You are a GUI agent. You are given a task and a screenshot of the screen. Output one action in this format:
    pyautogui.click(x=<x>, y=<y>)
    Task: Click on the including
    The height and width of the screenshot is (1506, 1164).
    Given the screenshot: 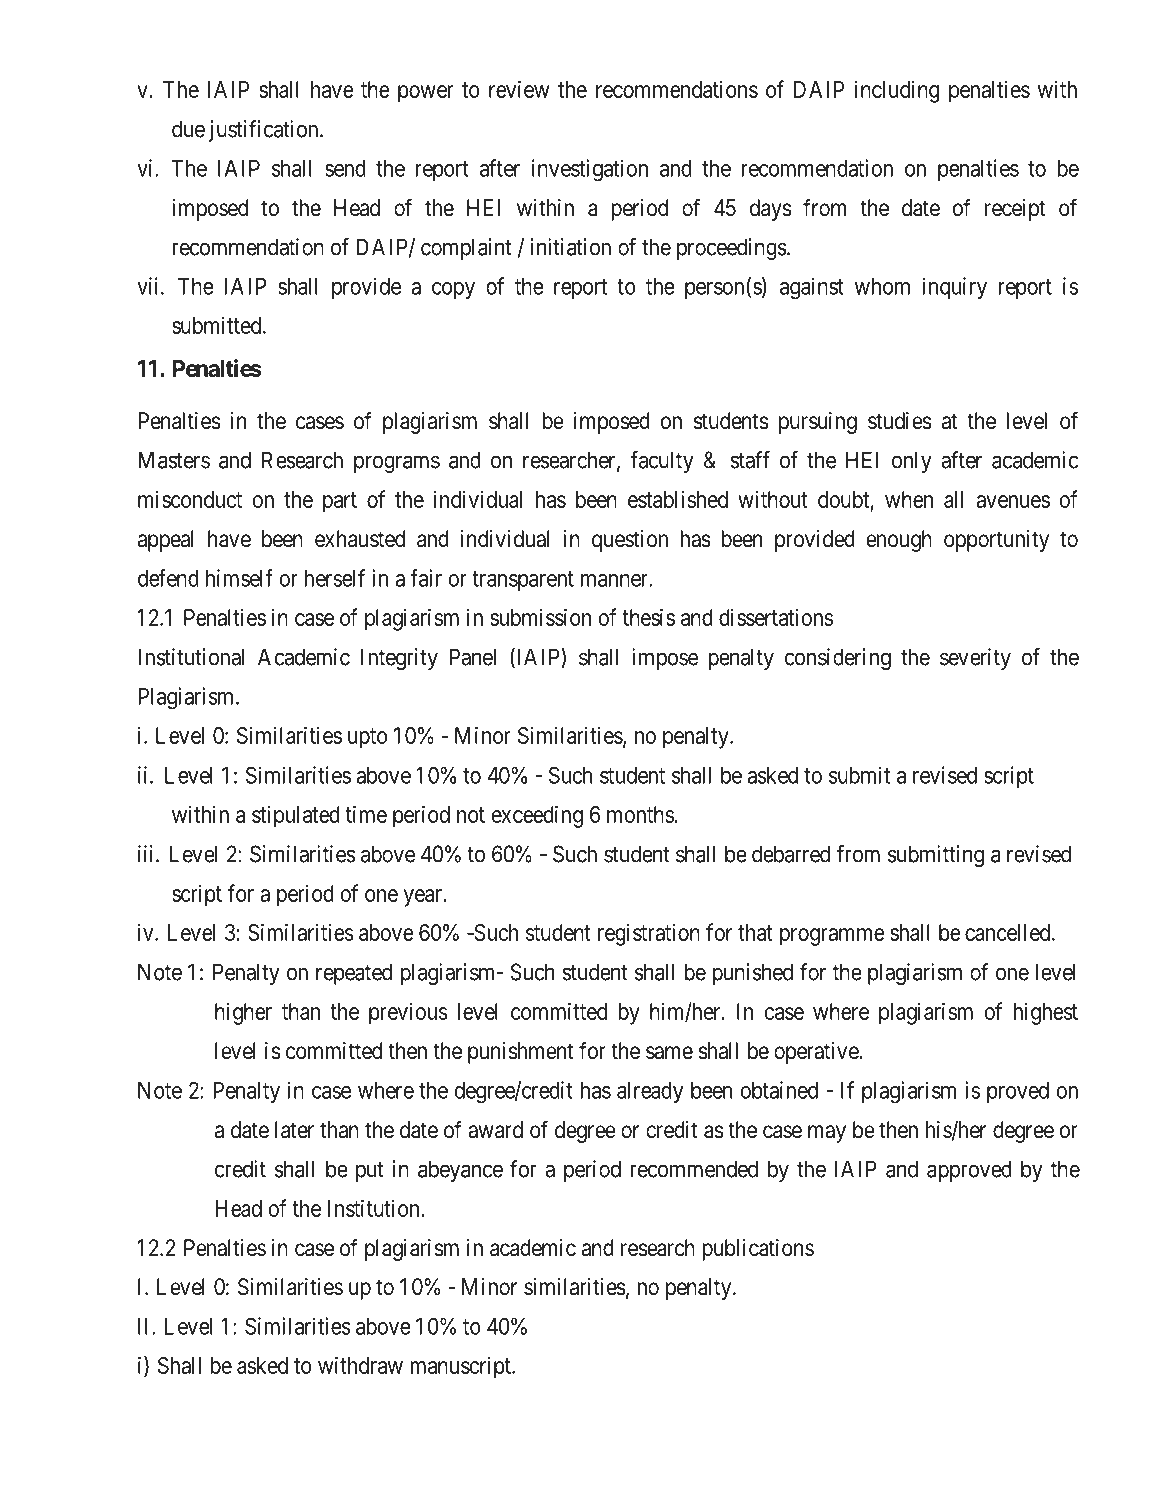 What is the action you would take?
    pyautogui.click(x=897, y=92)
